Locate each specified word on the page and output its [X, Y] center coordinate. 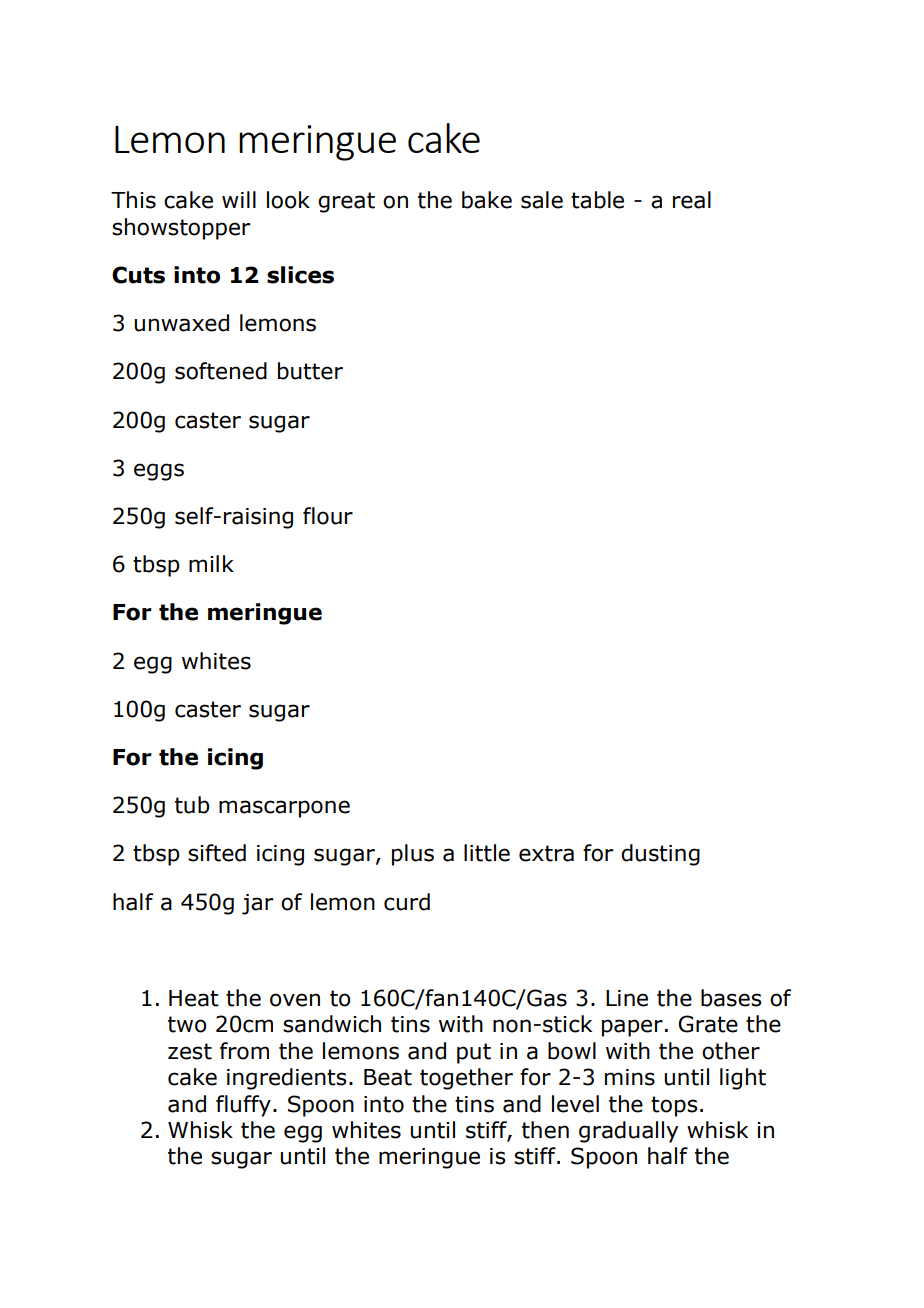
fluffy [243, 1106]
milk [211, 563]
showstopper [181, 229]
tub [192, 805]
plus [413, 855]
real [692, 200]
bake [487, 200]
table [597, 200]
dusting [660, 855]
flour [328, 516]
